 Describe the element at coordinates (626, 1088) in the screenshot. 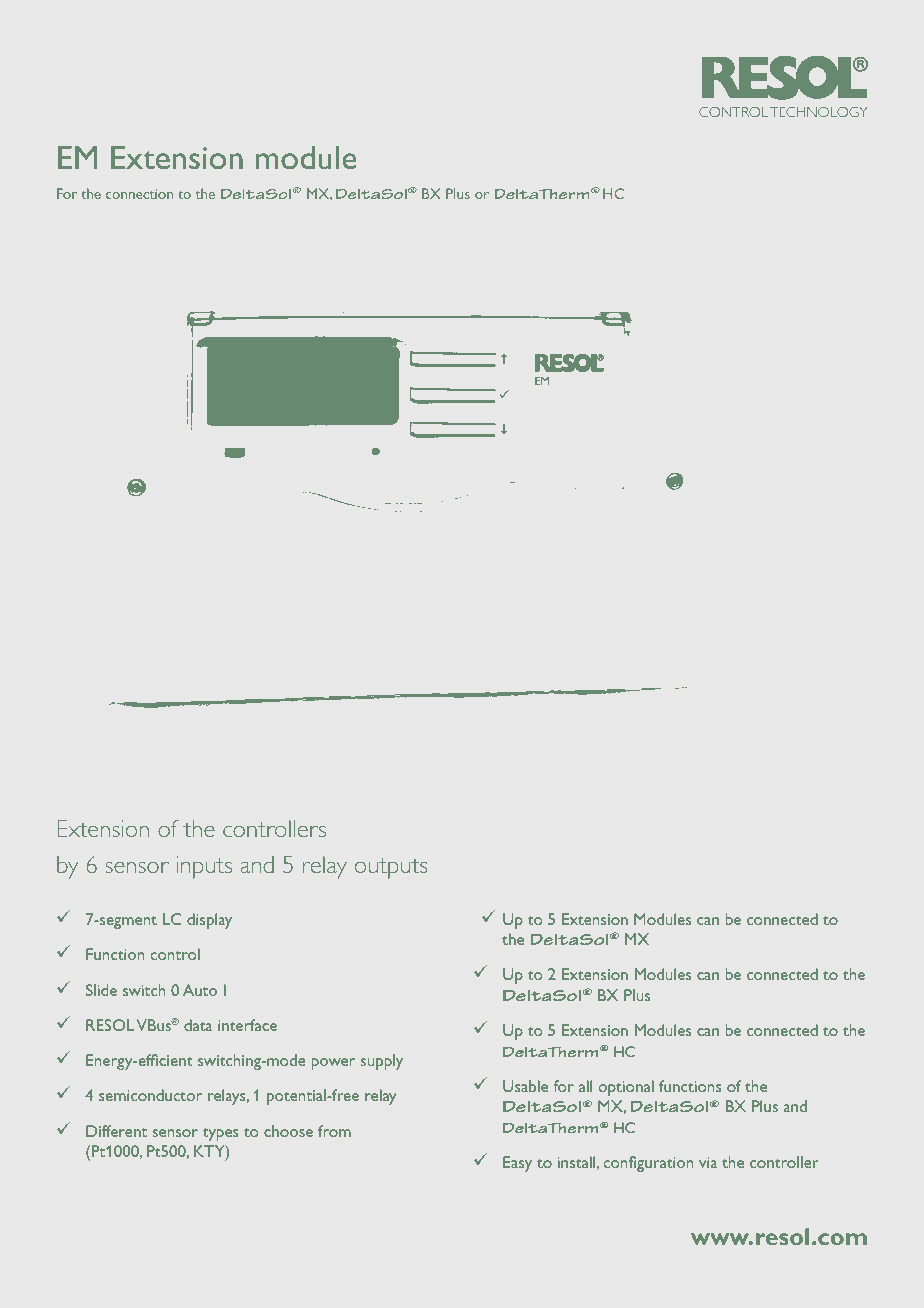

I see `optional` at that location.
